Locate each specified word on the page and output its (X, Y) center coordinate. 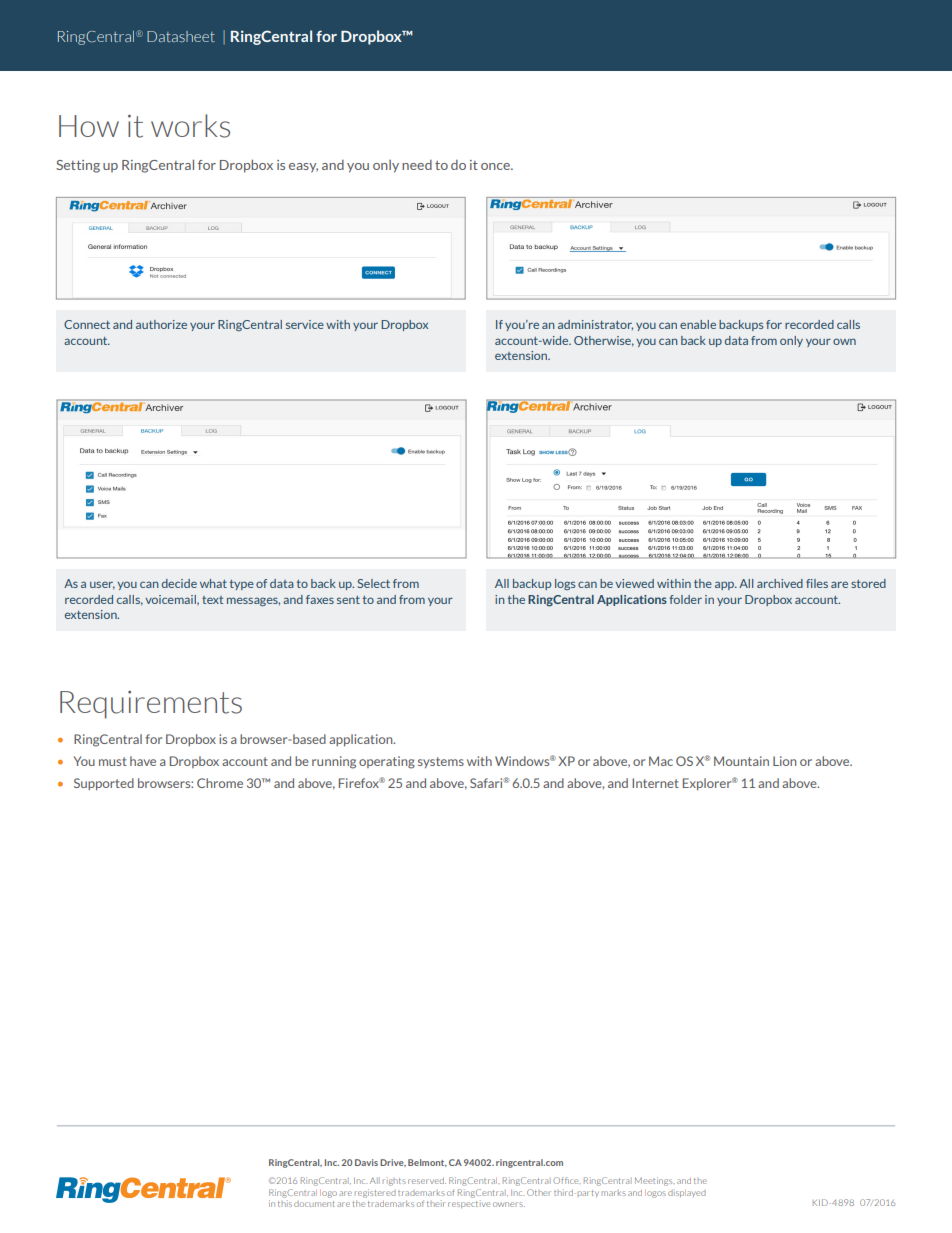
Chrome (220, 783)
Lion (784, 761)
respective (469, 1204)
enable (698, 324)
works (190, 126)
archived (780, 583)
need (417, 165)
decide (179, 583)
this (285, 1203)
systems (441, 762)
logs (565, 584)
